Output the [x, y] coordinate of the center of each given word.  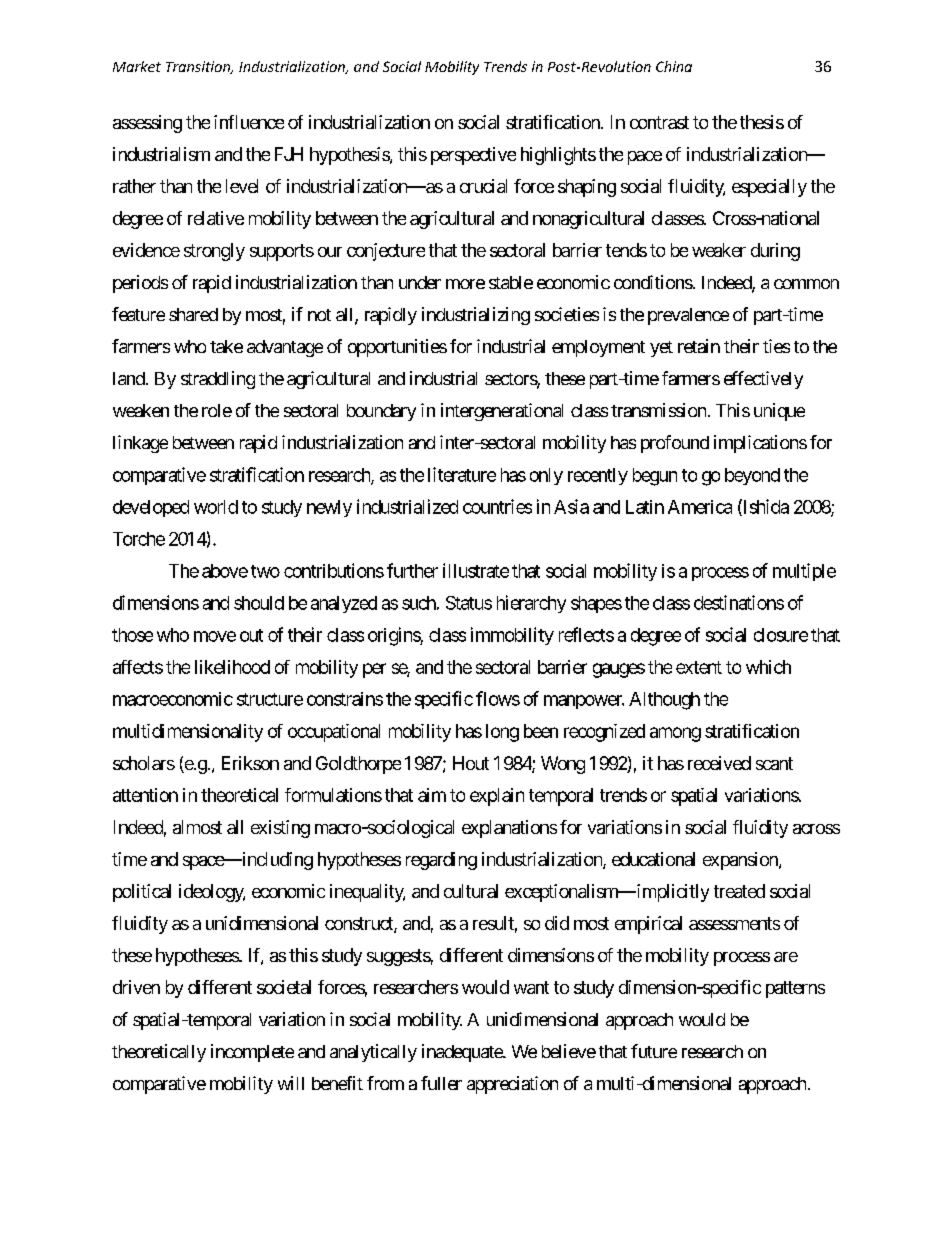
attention [145, 795]
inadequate [463, 1053]
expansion [741, 861]
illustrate [476, 570]
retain [699, 346]
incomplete [252, 1053]
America [700, 507]
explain [497, 797]
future [654, 1051]
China [674, 66]
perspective [473, 156]
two [265, 571]
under [420, 282]
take [226, 346]
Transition [199, 67]
